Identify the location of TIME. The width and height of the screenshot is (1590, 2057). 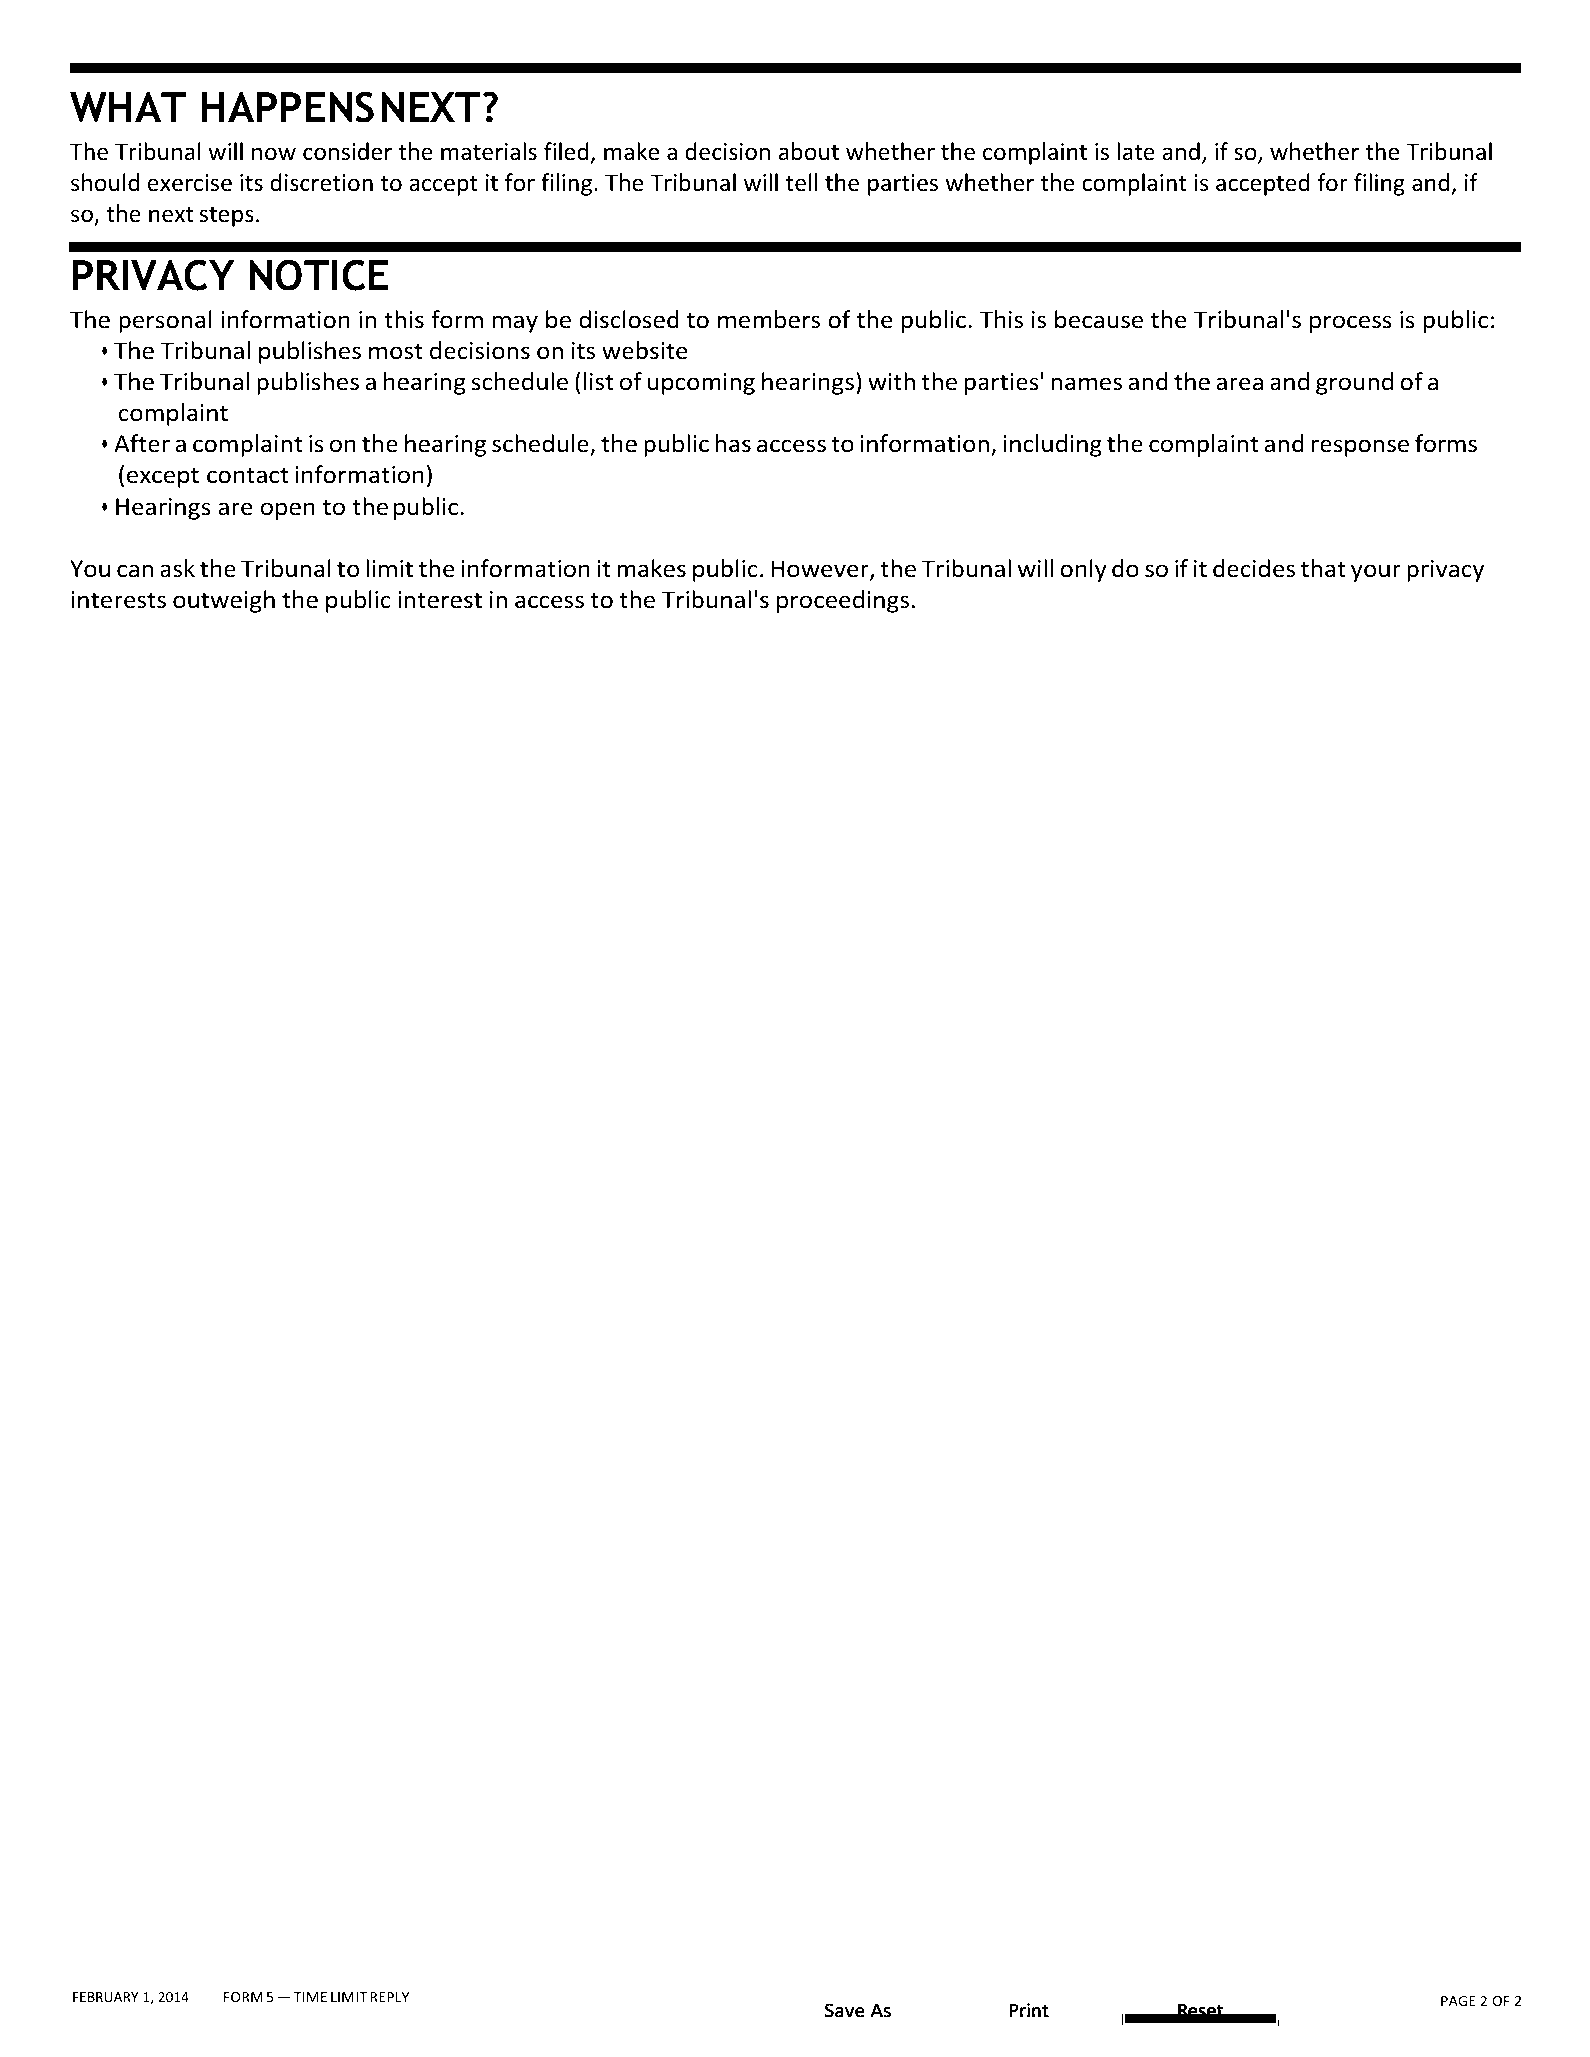
(310, 1997).
